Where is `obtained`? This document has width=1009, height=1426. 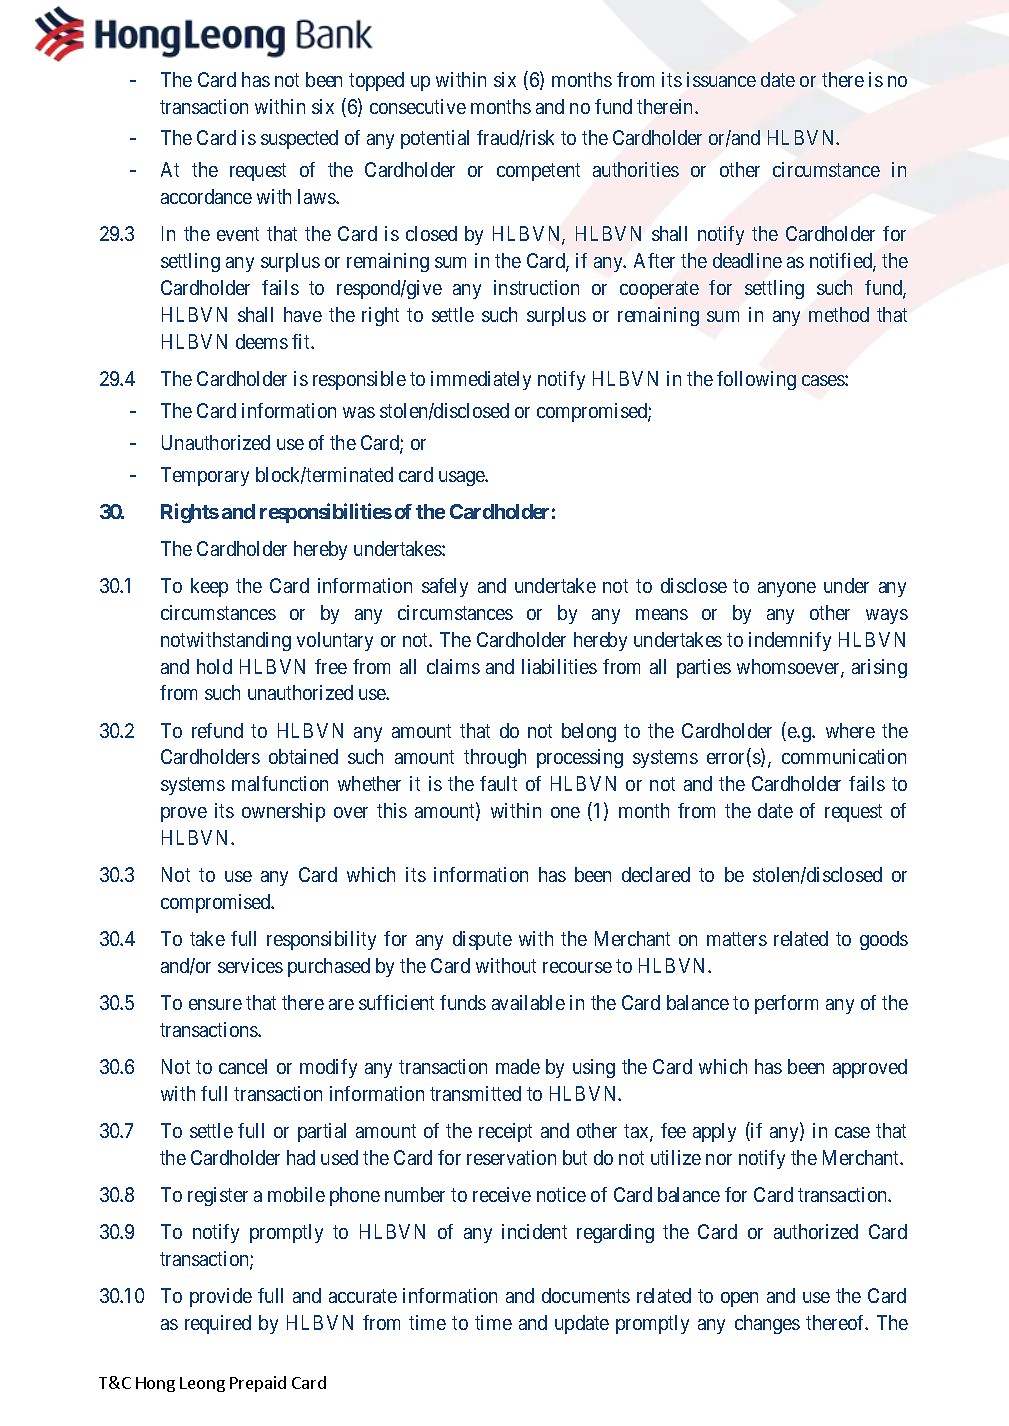
obtained is located at coordinates (303, 756).
